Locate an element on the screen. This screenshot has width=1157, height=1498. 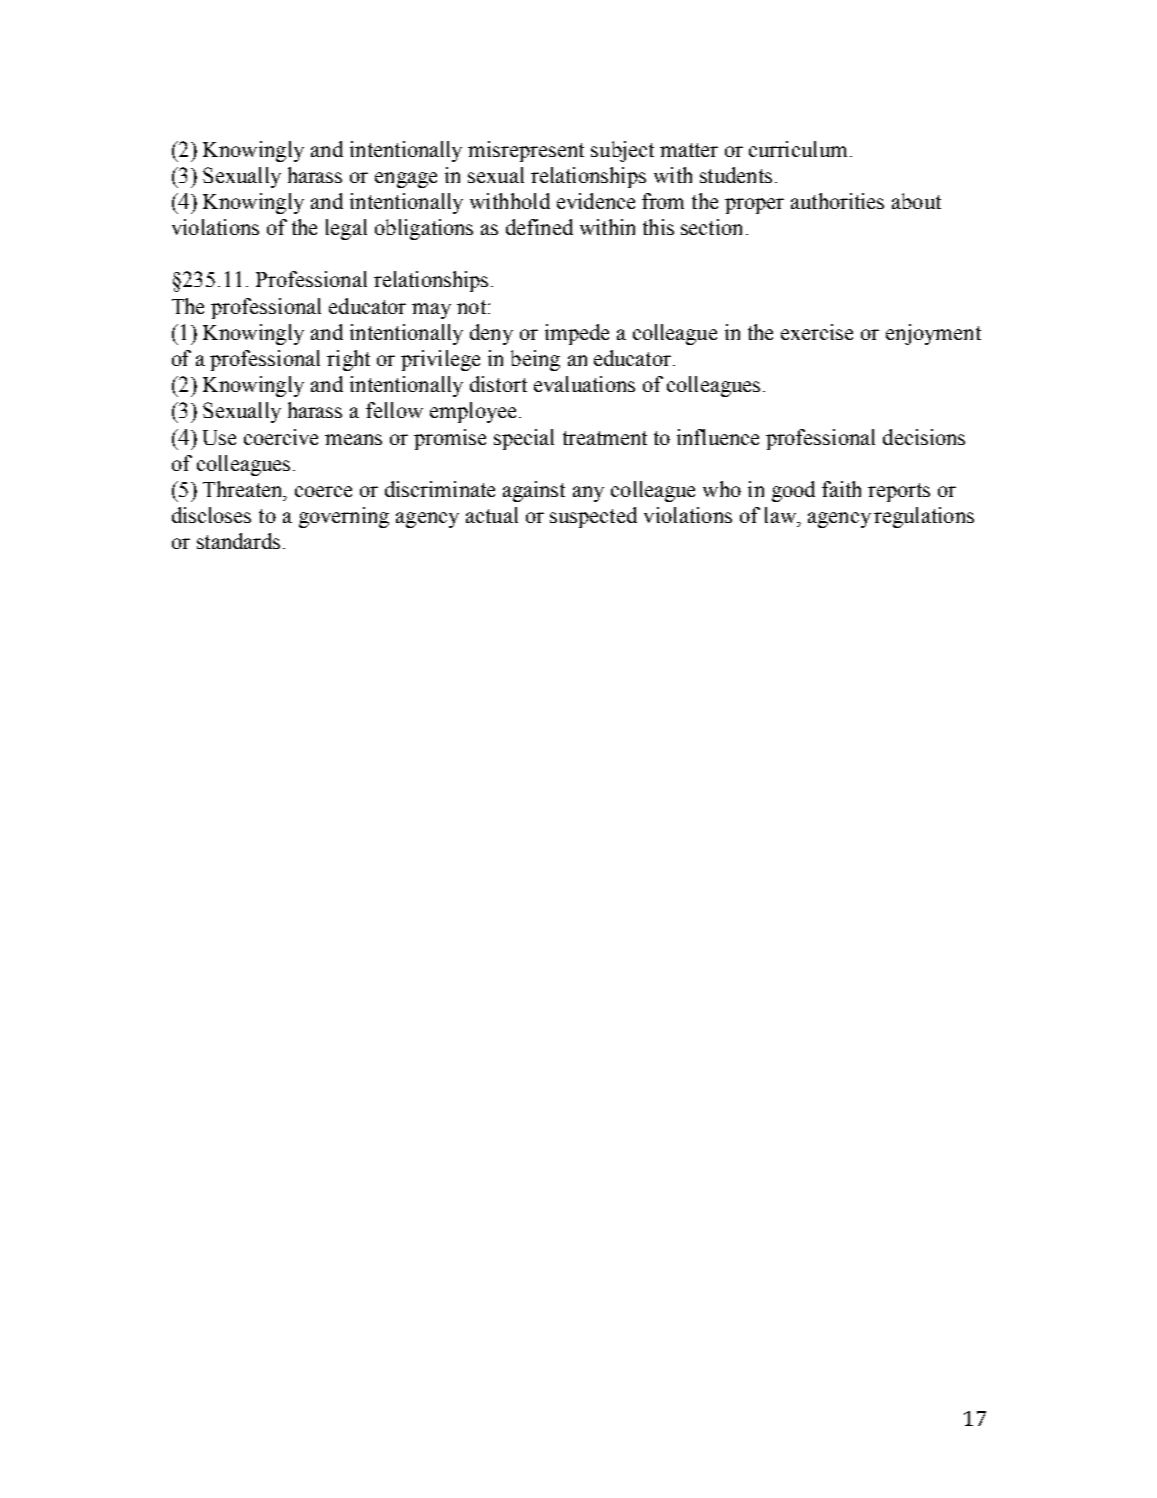
suspected is located at coordinates (593, 517).
